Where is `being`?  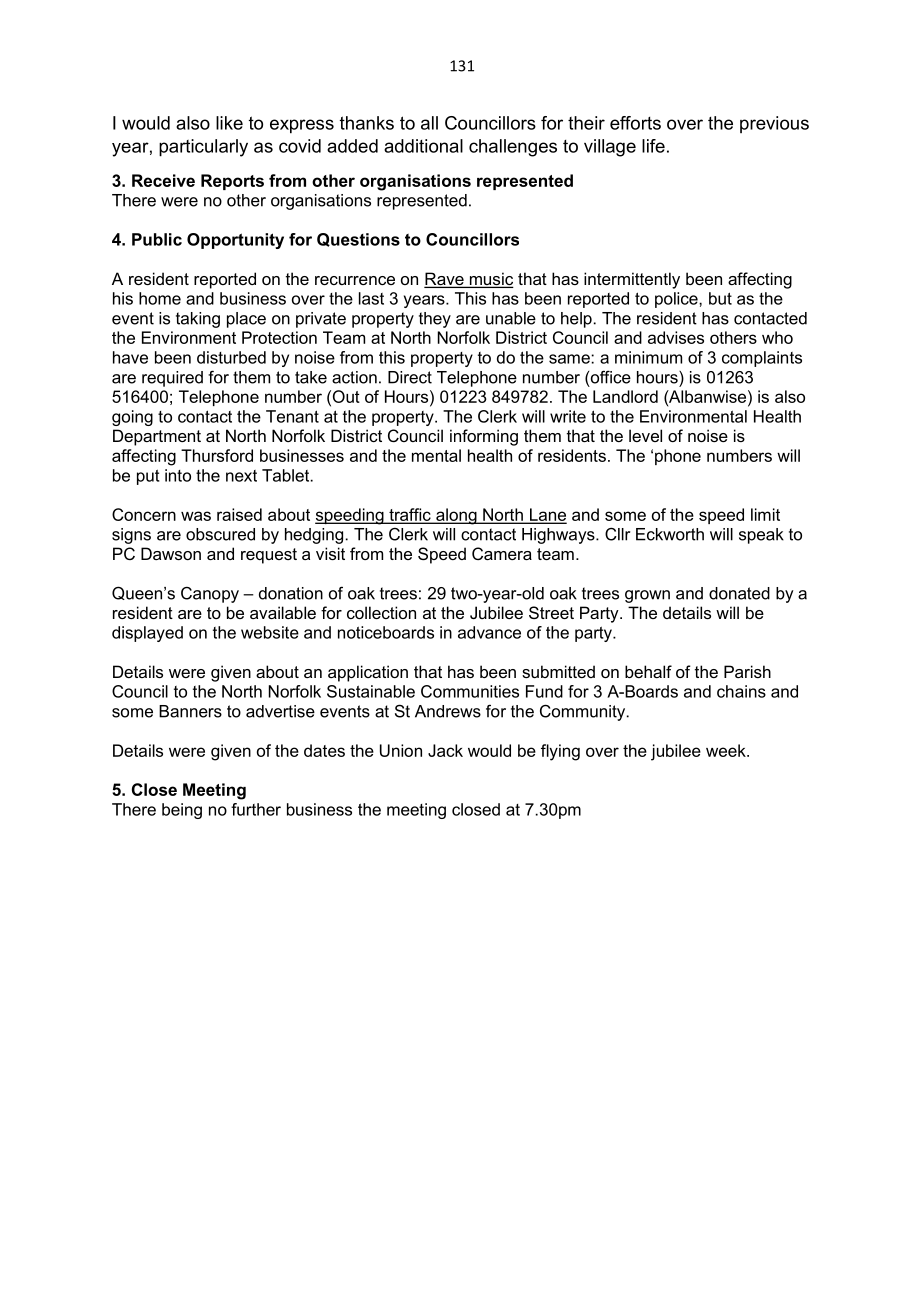
being is located at coordinates (182, 811).
